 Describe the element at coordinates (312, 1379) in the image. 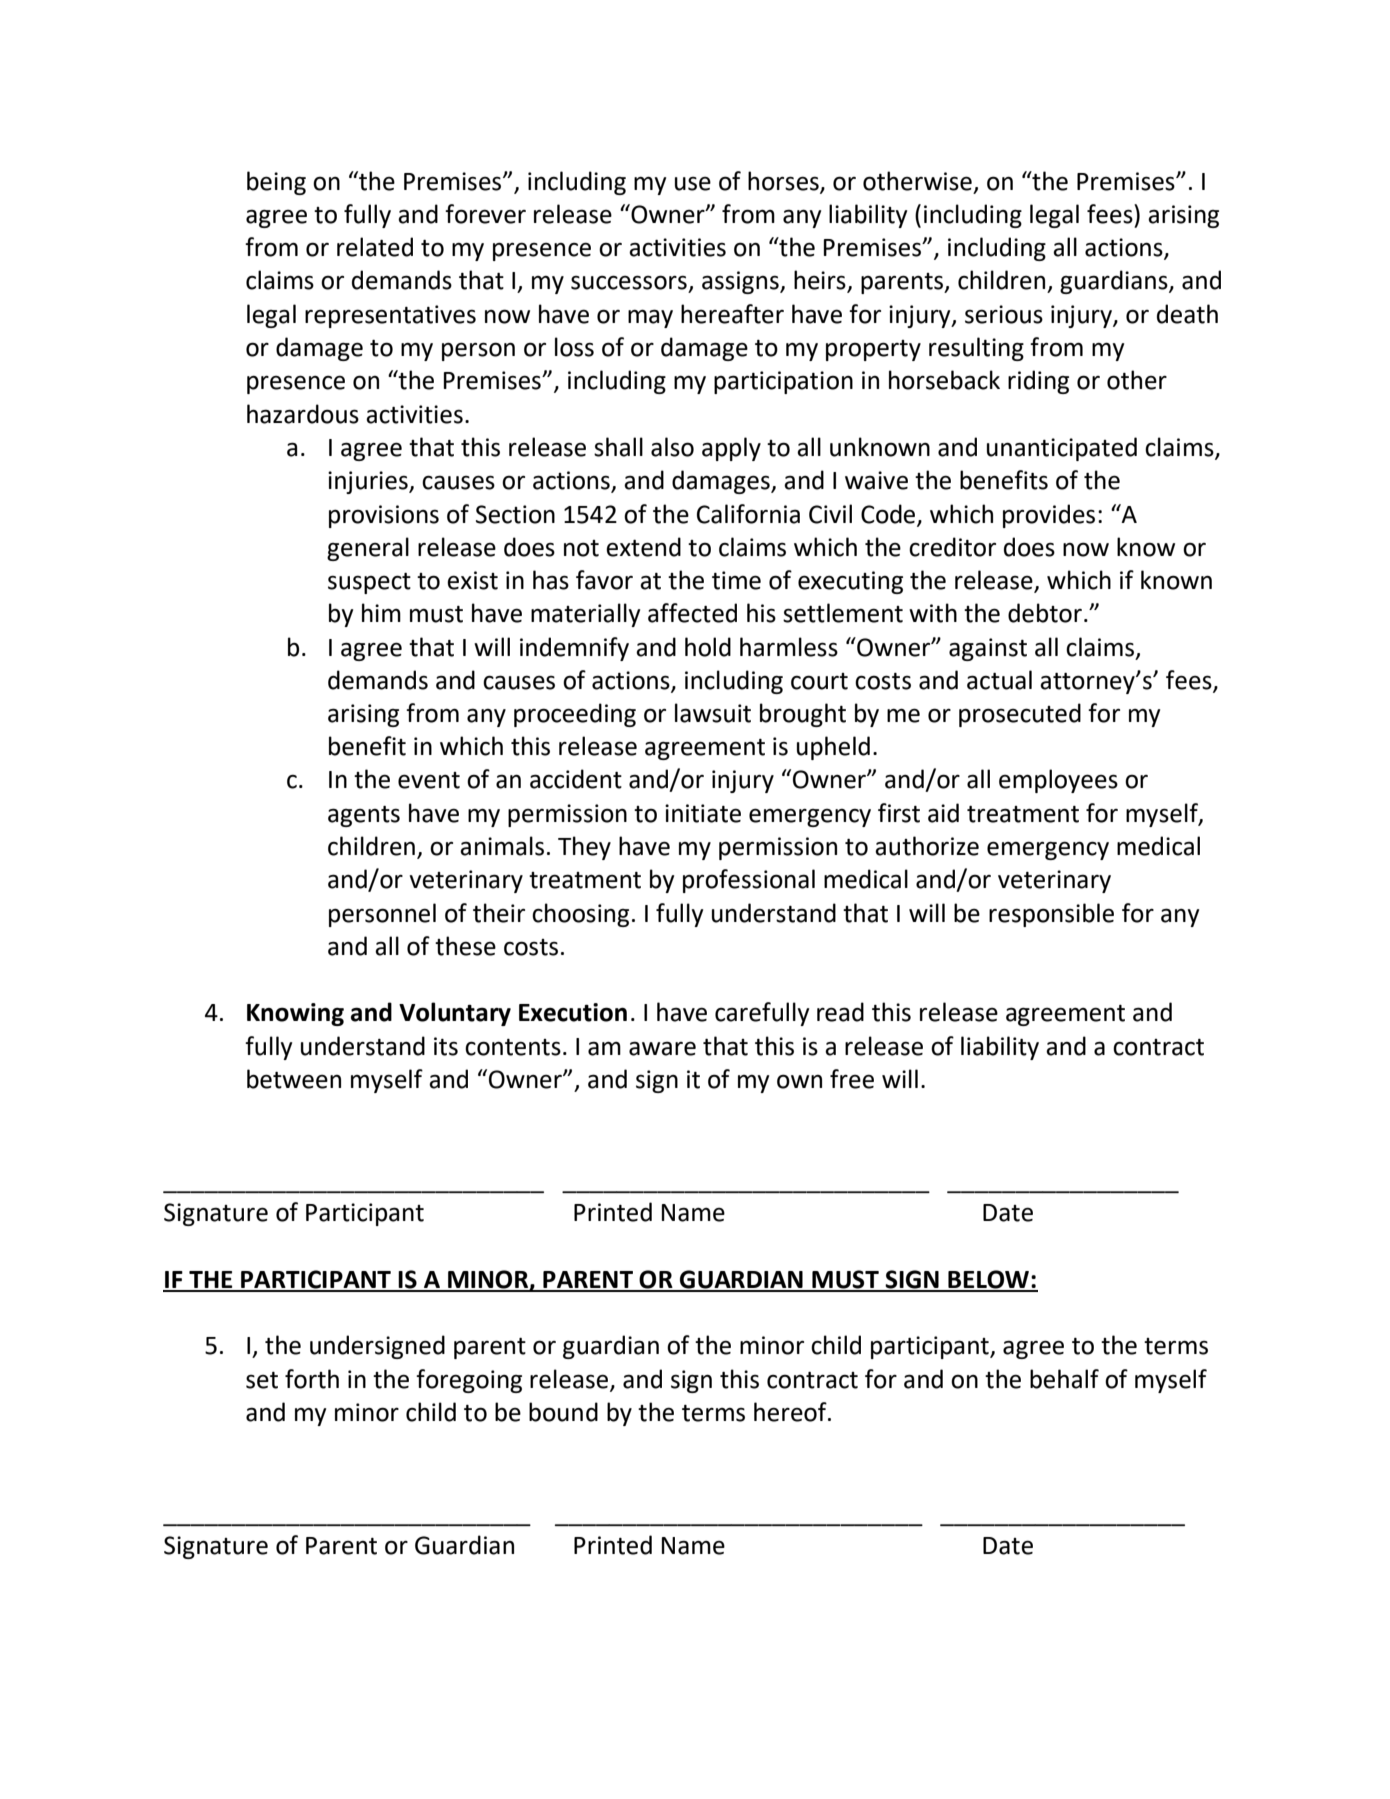

I see `forth` at that location.
